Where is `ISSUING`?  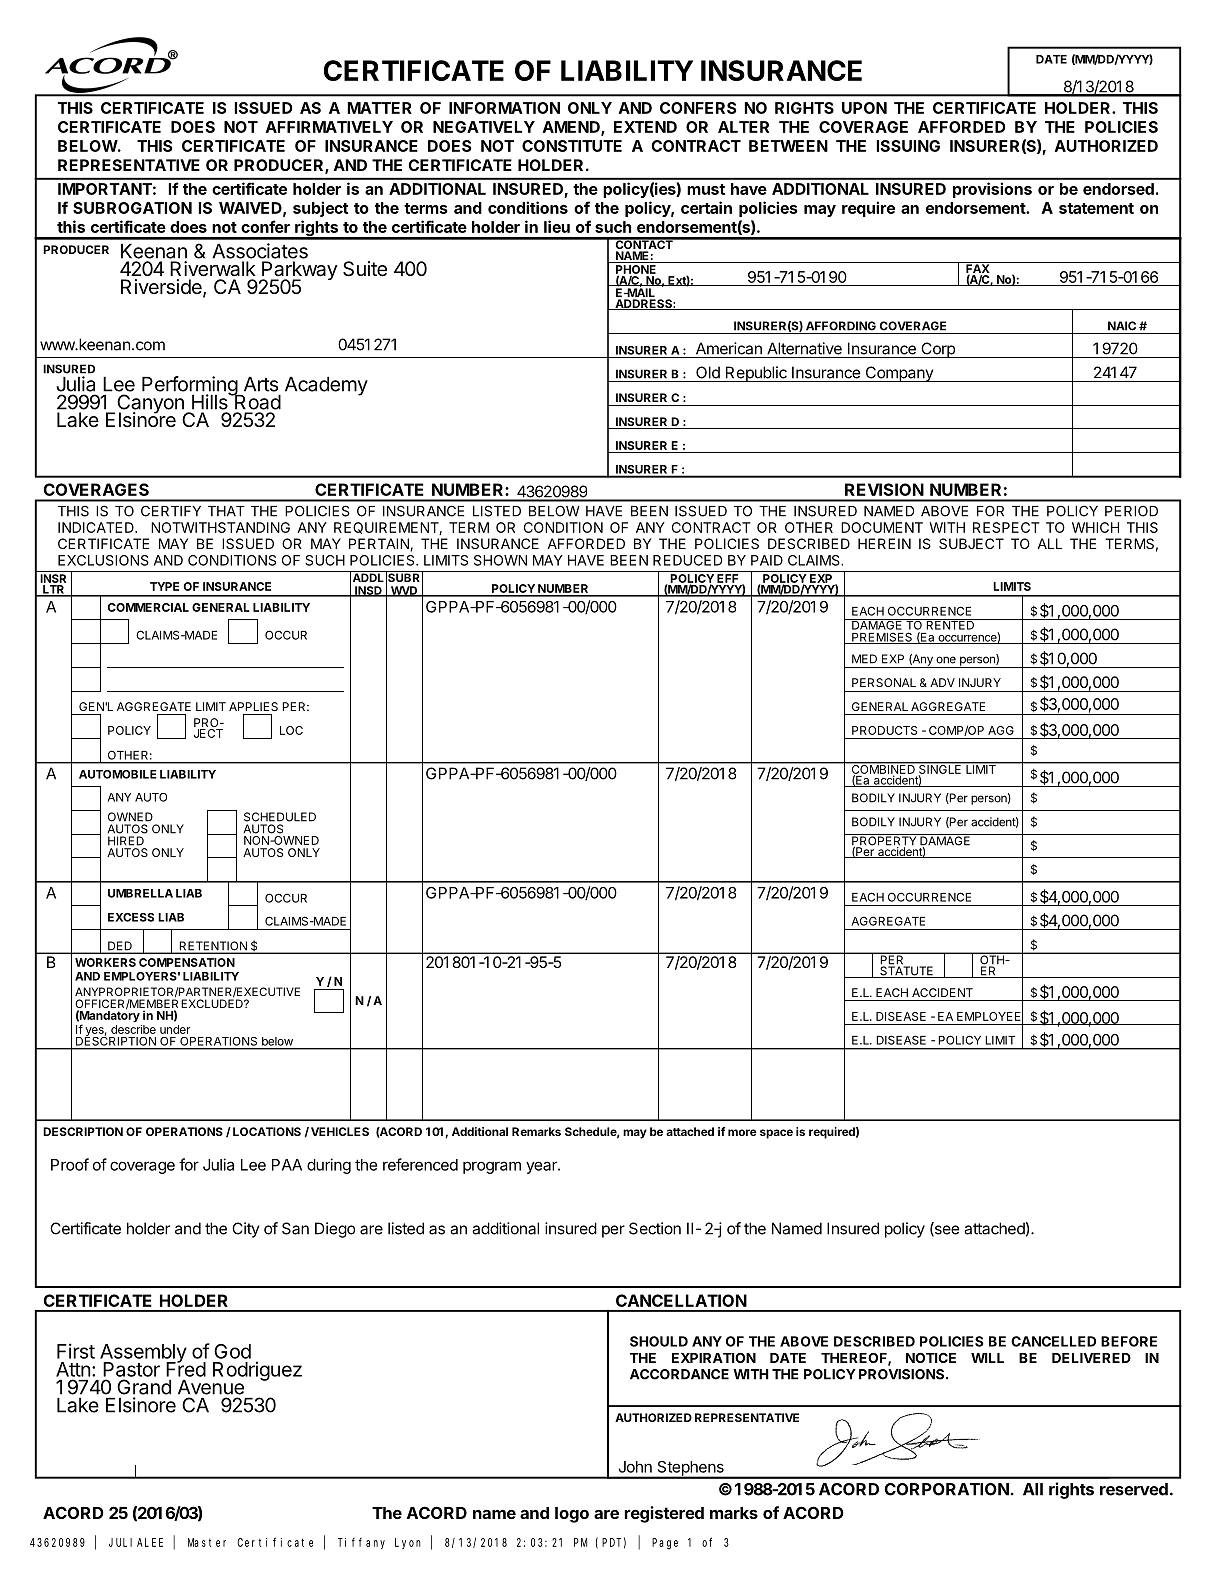
ISSUING is located at coordinates (908, 146).
